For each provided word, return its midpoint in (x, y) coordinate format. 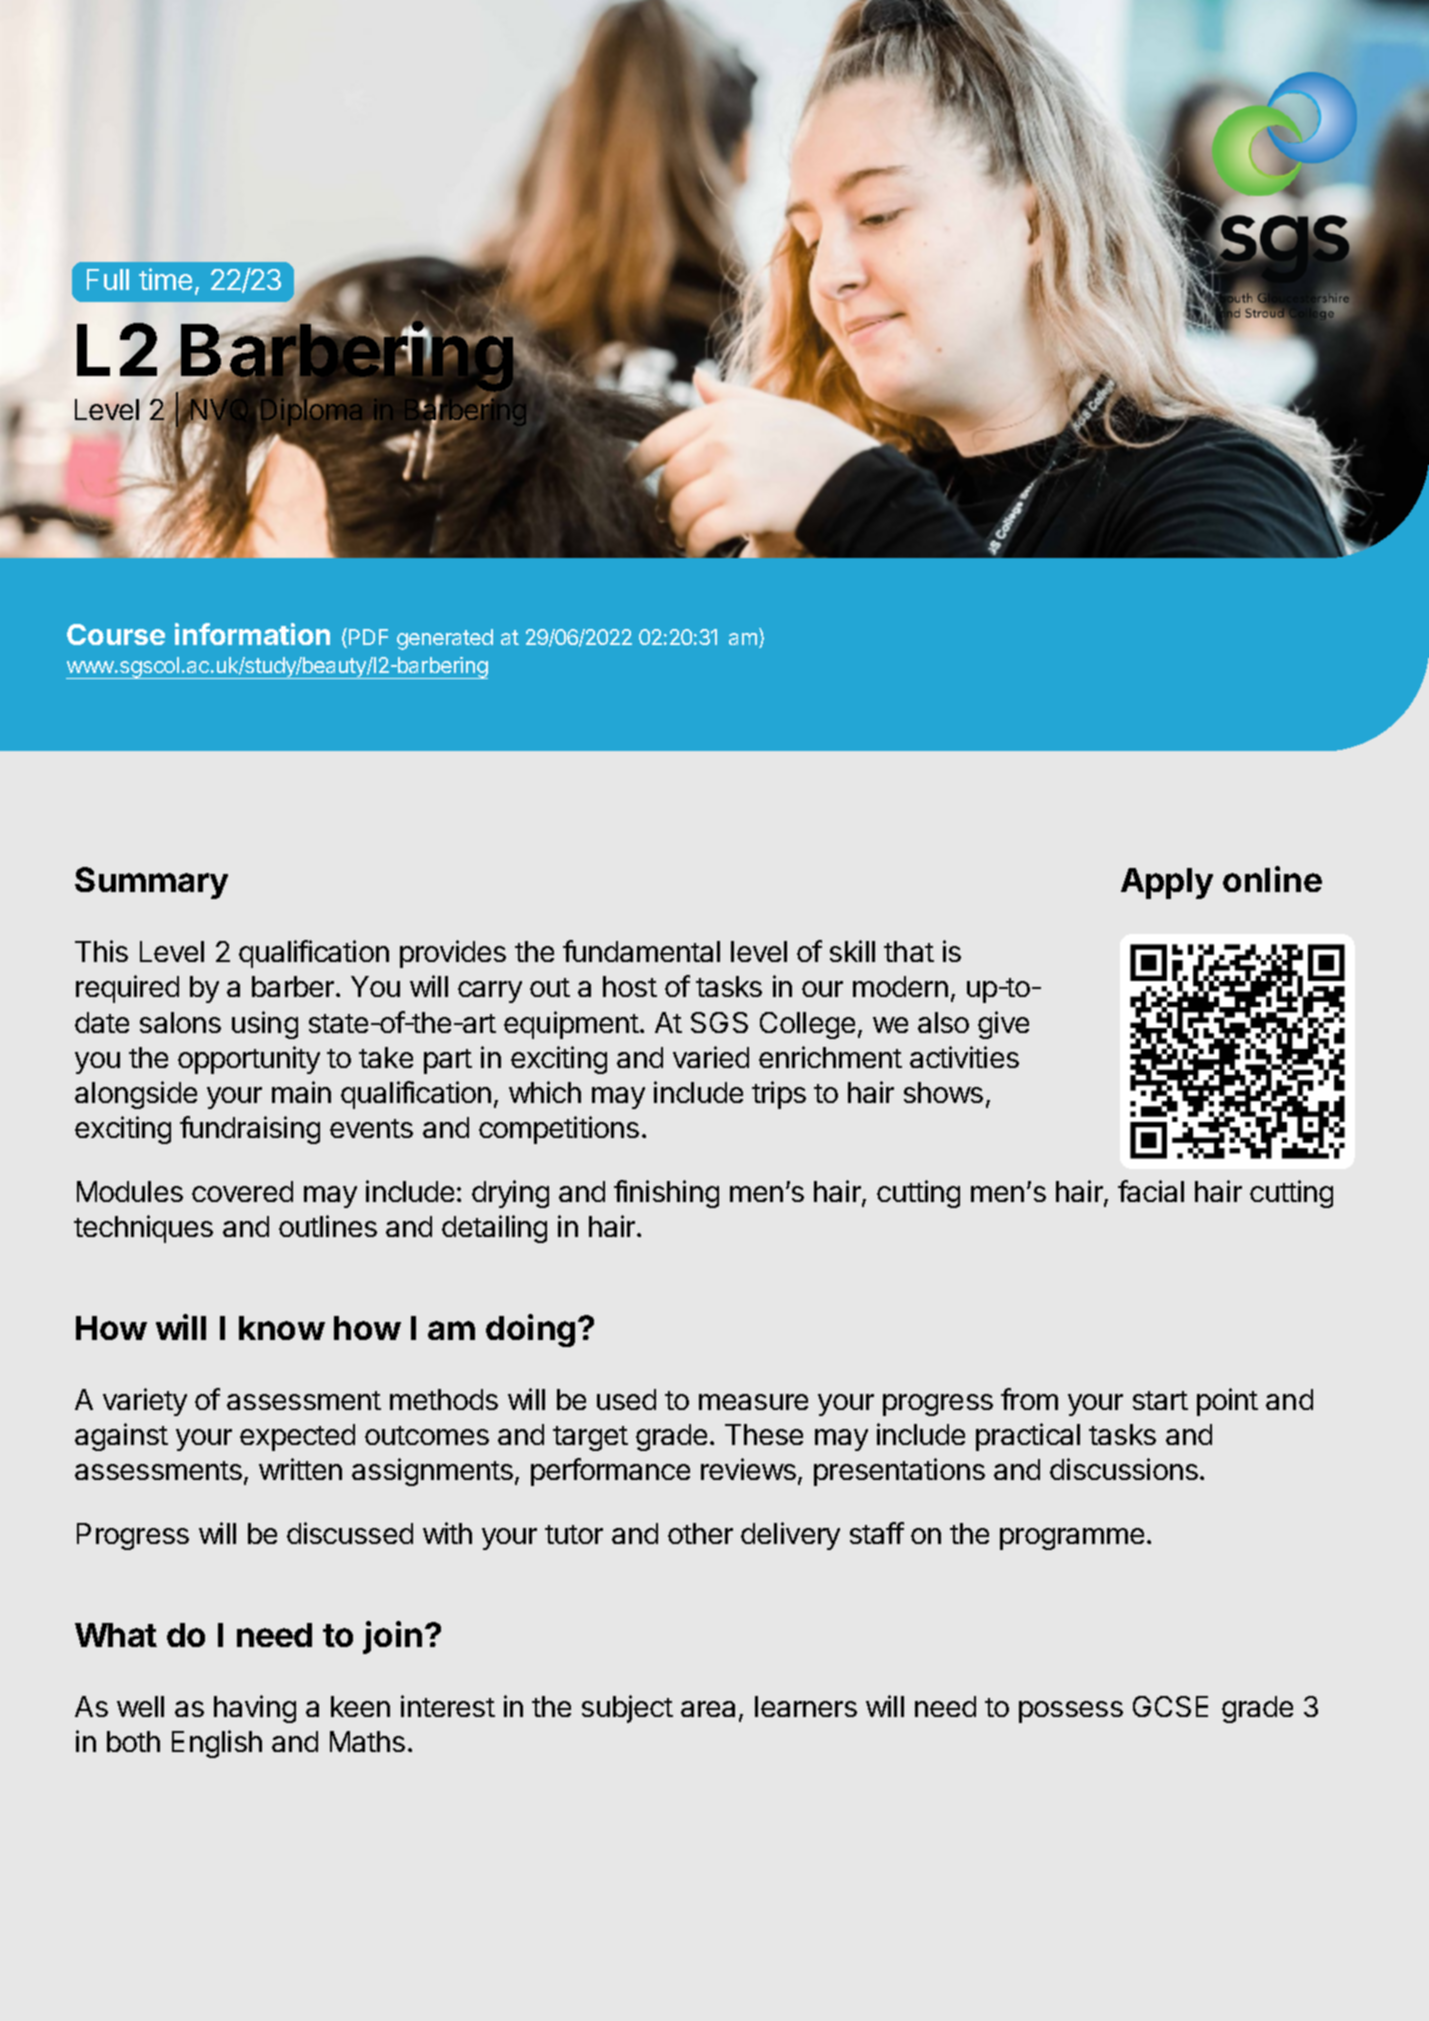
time (165, 279)
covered (242, 1191)
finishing (666, 1194)
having (255, 1709)
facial (1151, 1191)
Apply (1167, 883)
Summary (151, 883)
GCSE (1170, 1706)
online (1272, 879)
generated (445, 639)
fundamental (641, 951)
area (708, 1709)
